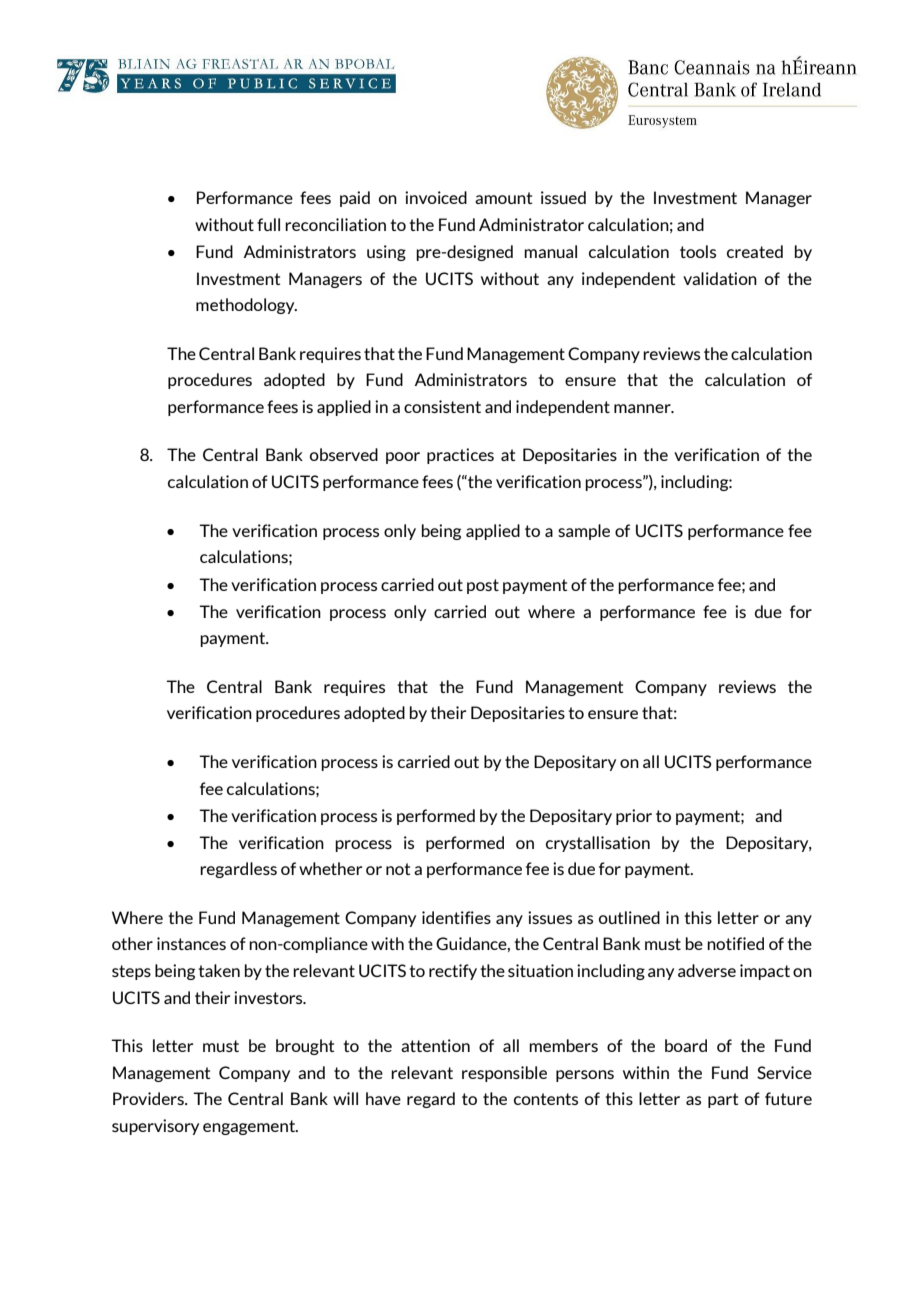  Describe the element at coordinates (460, 456) in the document. I see `practices` at that location.
